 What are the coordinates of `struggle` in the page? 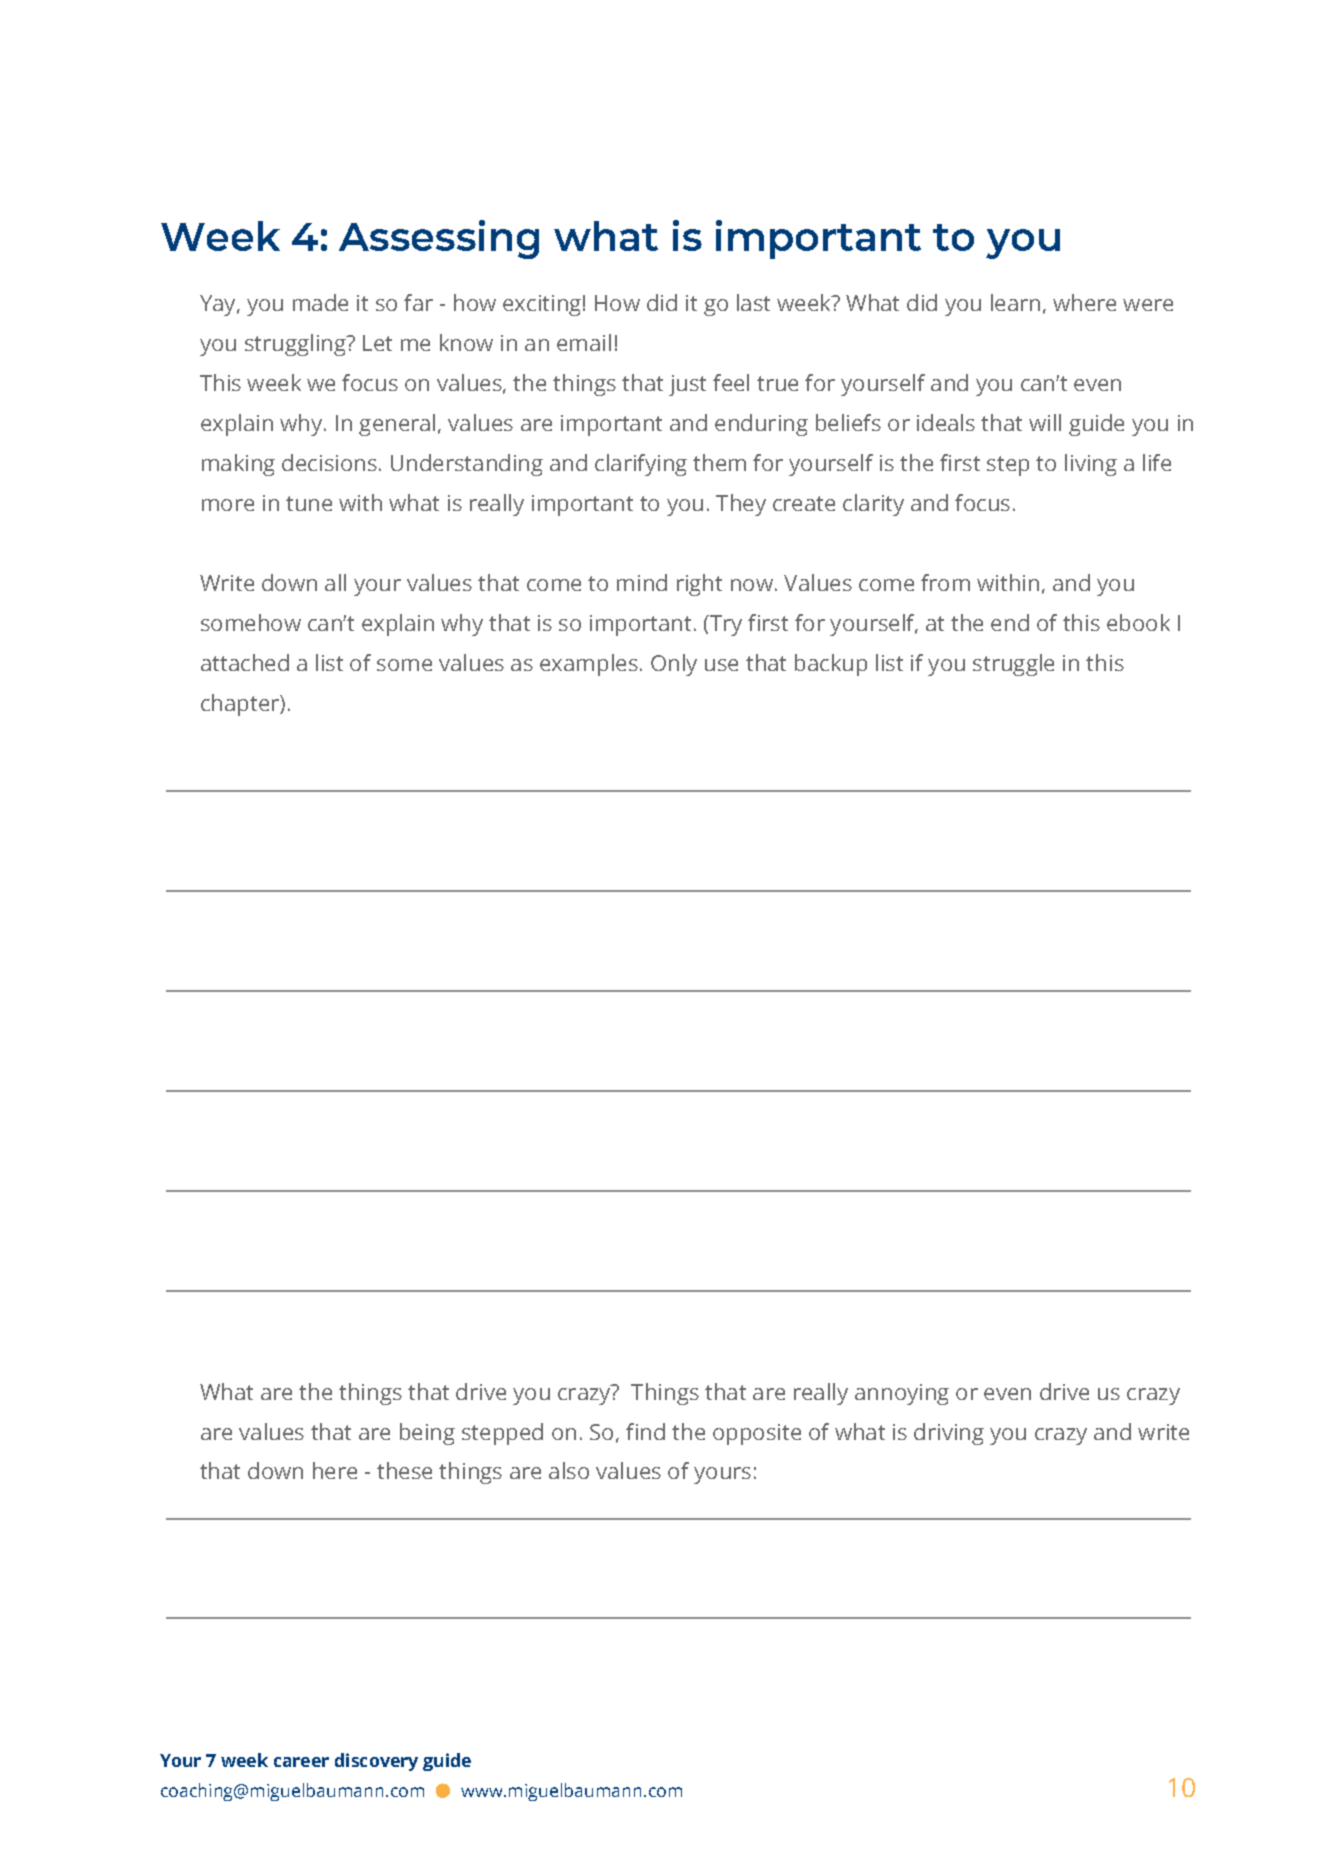 It's located at (1013, 665).
